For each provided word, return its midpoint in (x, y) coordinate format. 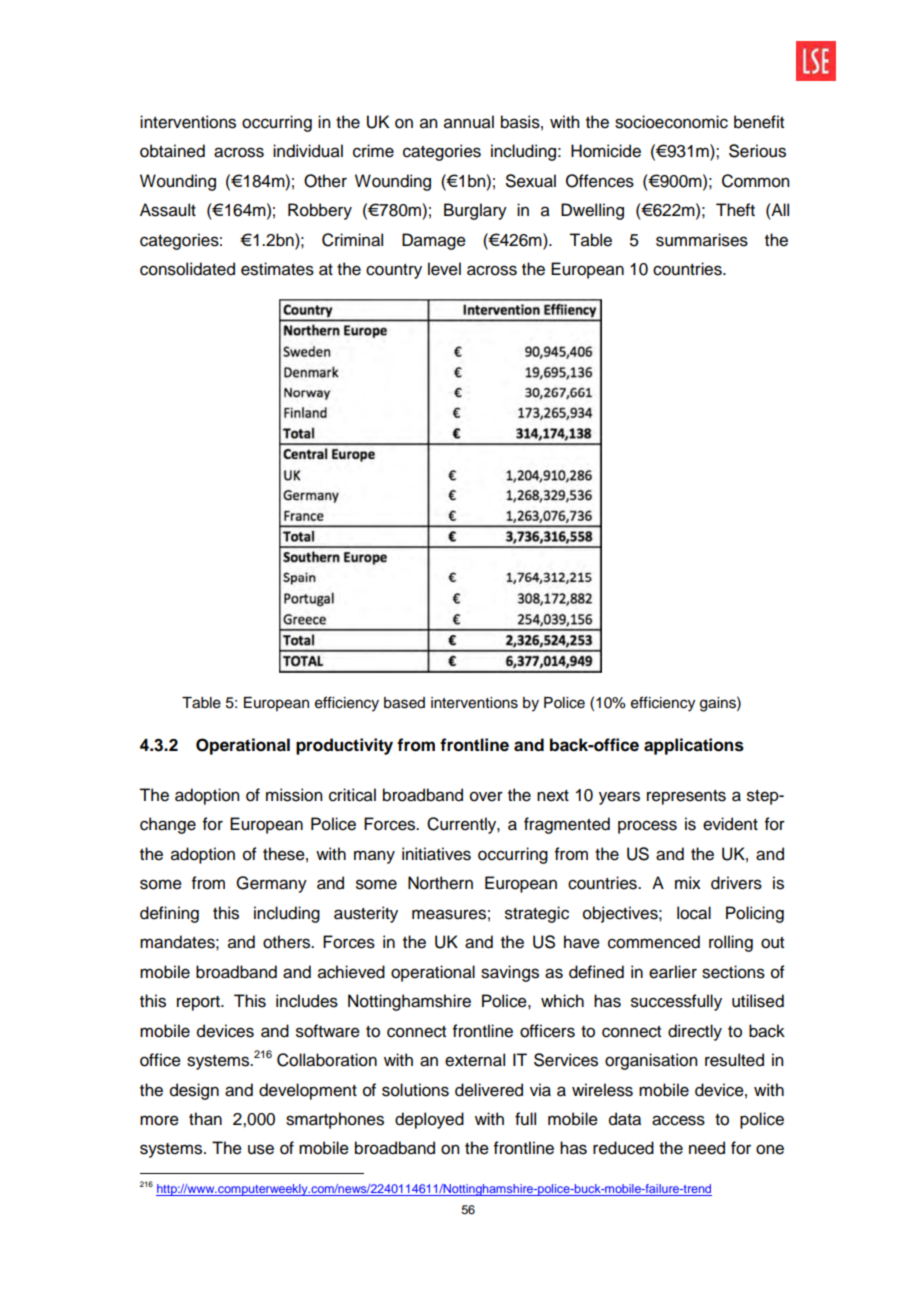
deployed (429, 1120)
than (205, 1119)
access (678, 1120)
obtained (172, 151)
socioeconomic (671, 122)
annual (469, 122)
